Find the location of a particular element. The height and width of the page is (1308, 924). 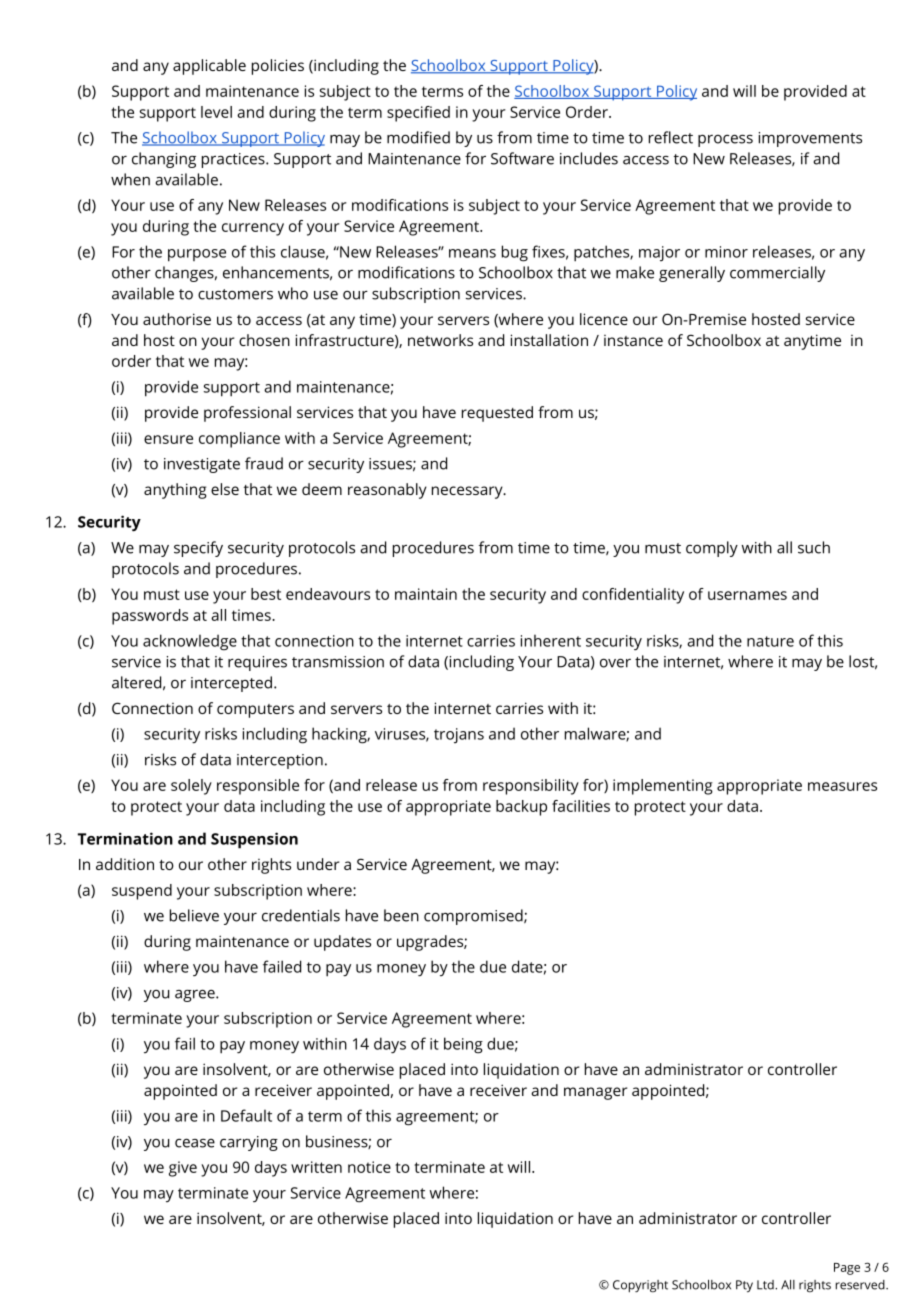

inherent is located at coordinates (551, 640).
